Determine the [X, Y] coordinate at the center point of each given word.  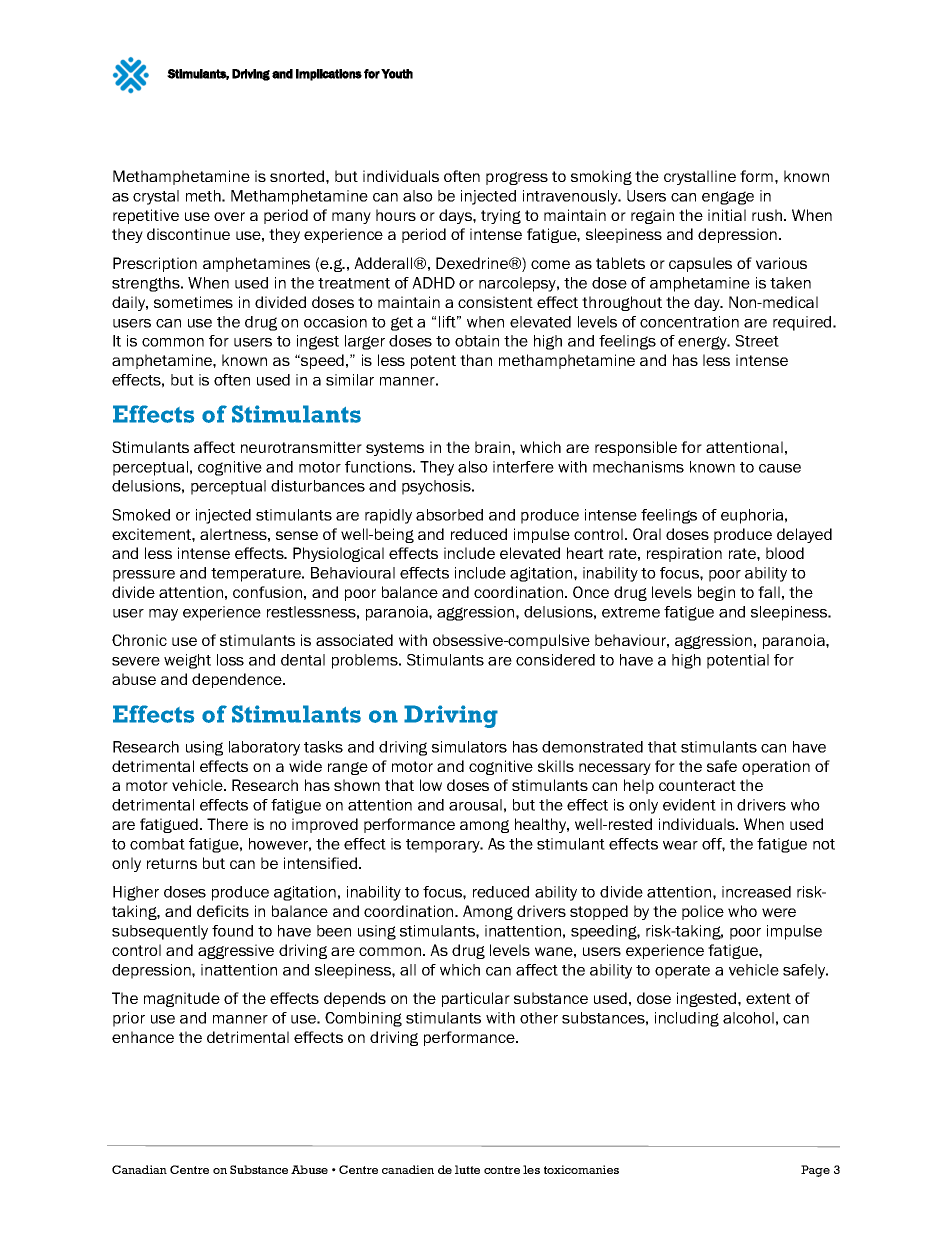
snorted [298, 176]
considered [555, 660]
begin [716, 593]
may [163, 615]
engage [728, 198]
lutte [467, 1169]
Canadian [139, 1169]
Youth [397, 74]
